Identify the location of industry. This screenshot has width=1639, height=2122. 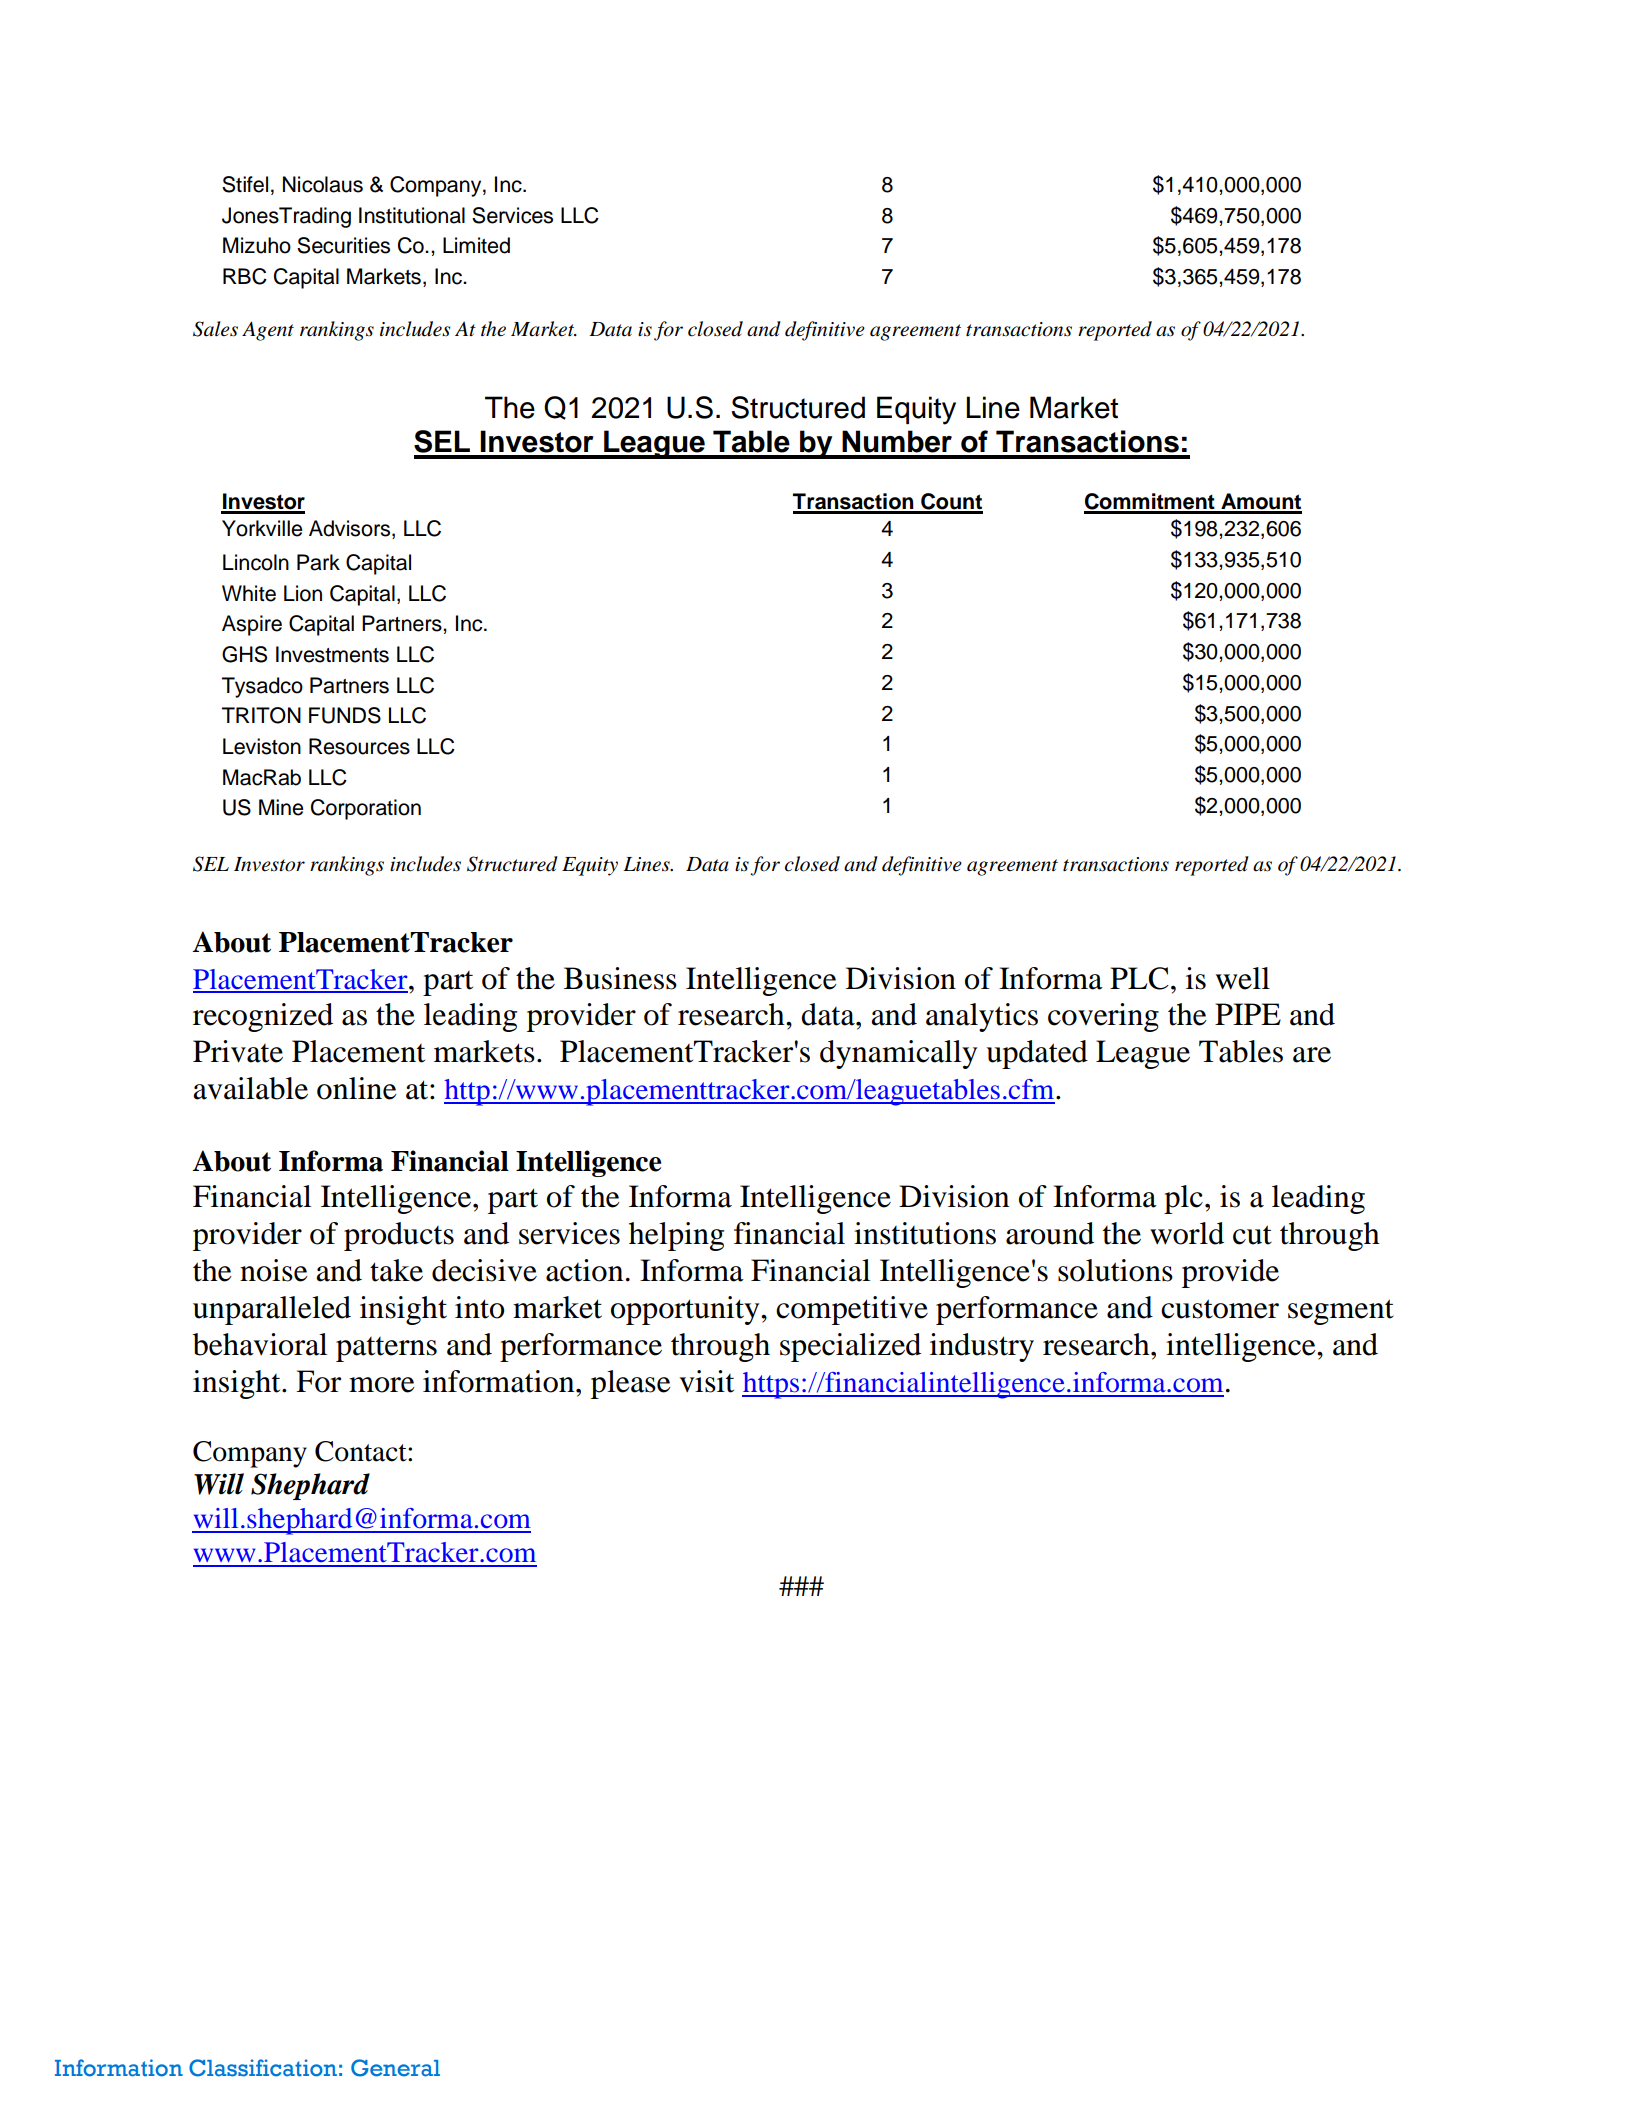
(982, 1347).
